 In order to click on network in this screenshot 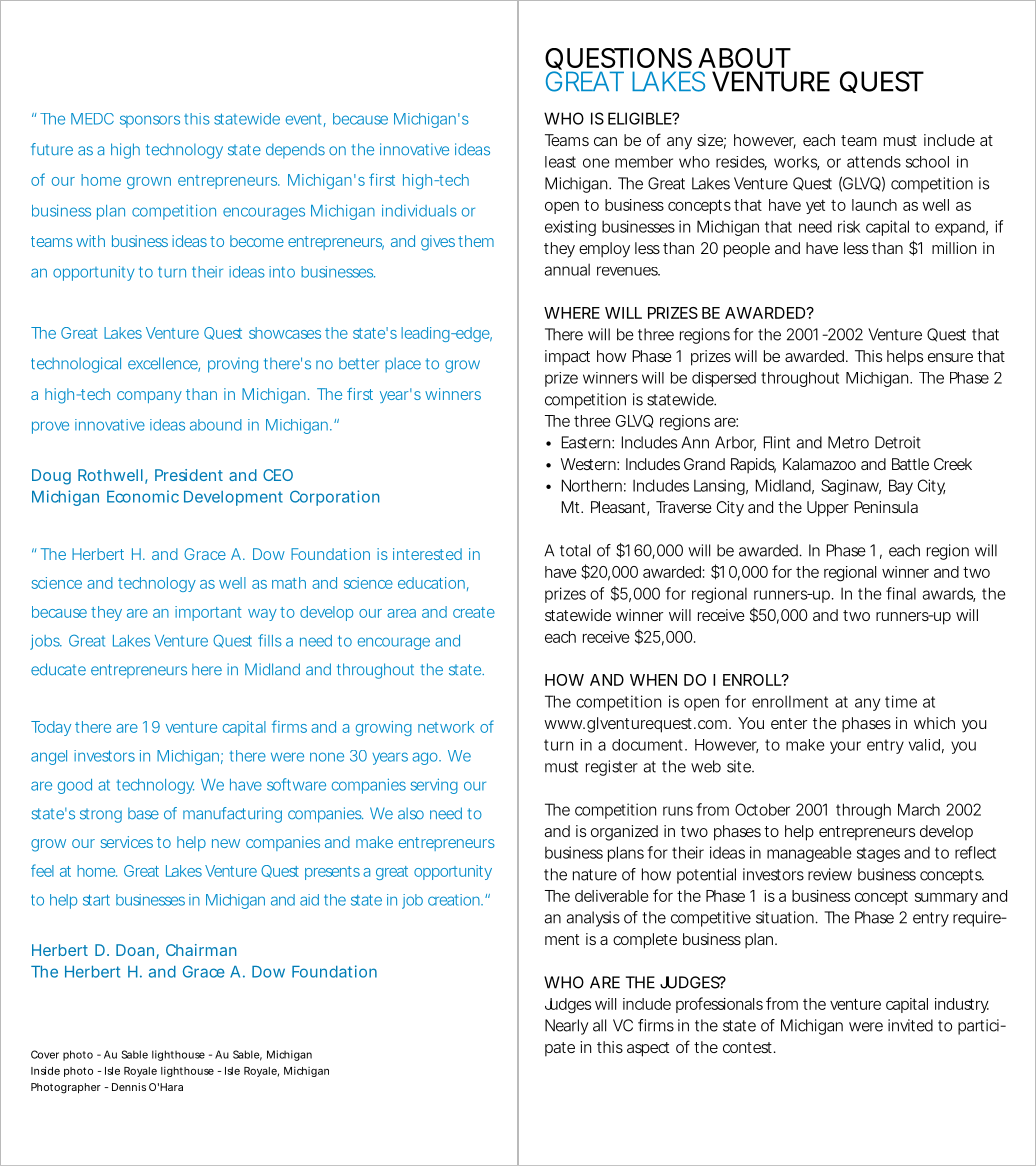, I will do `click(446, 727)`.
